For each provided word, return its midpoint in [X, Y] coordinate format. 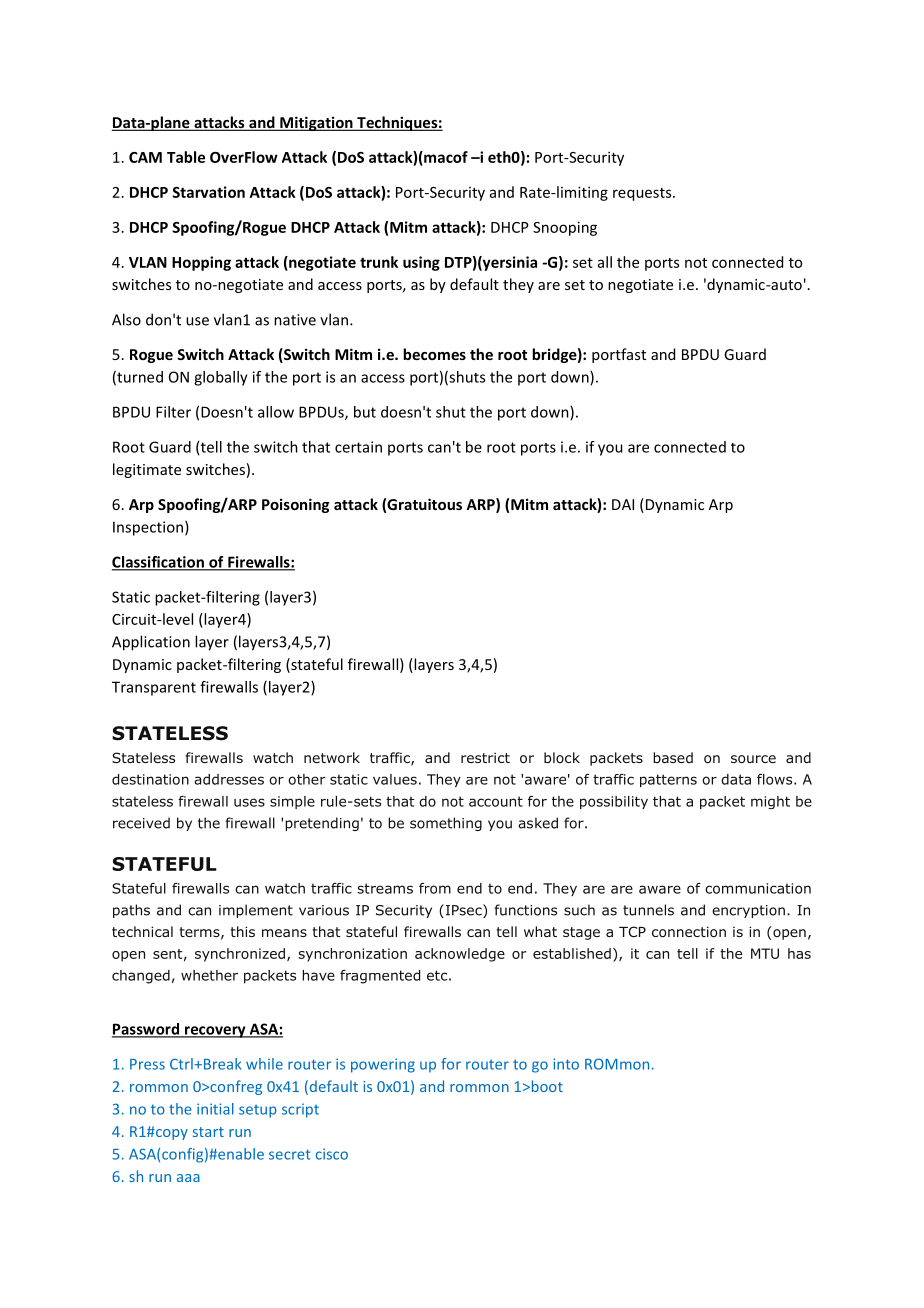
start [208, 1132]
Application [151, 643]
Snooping [565, 228]
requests [643, 194]
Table [186, 157]
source [753, 759]
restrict [485, 757]
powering [383, 1065]
